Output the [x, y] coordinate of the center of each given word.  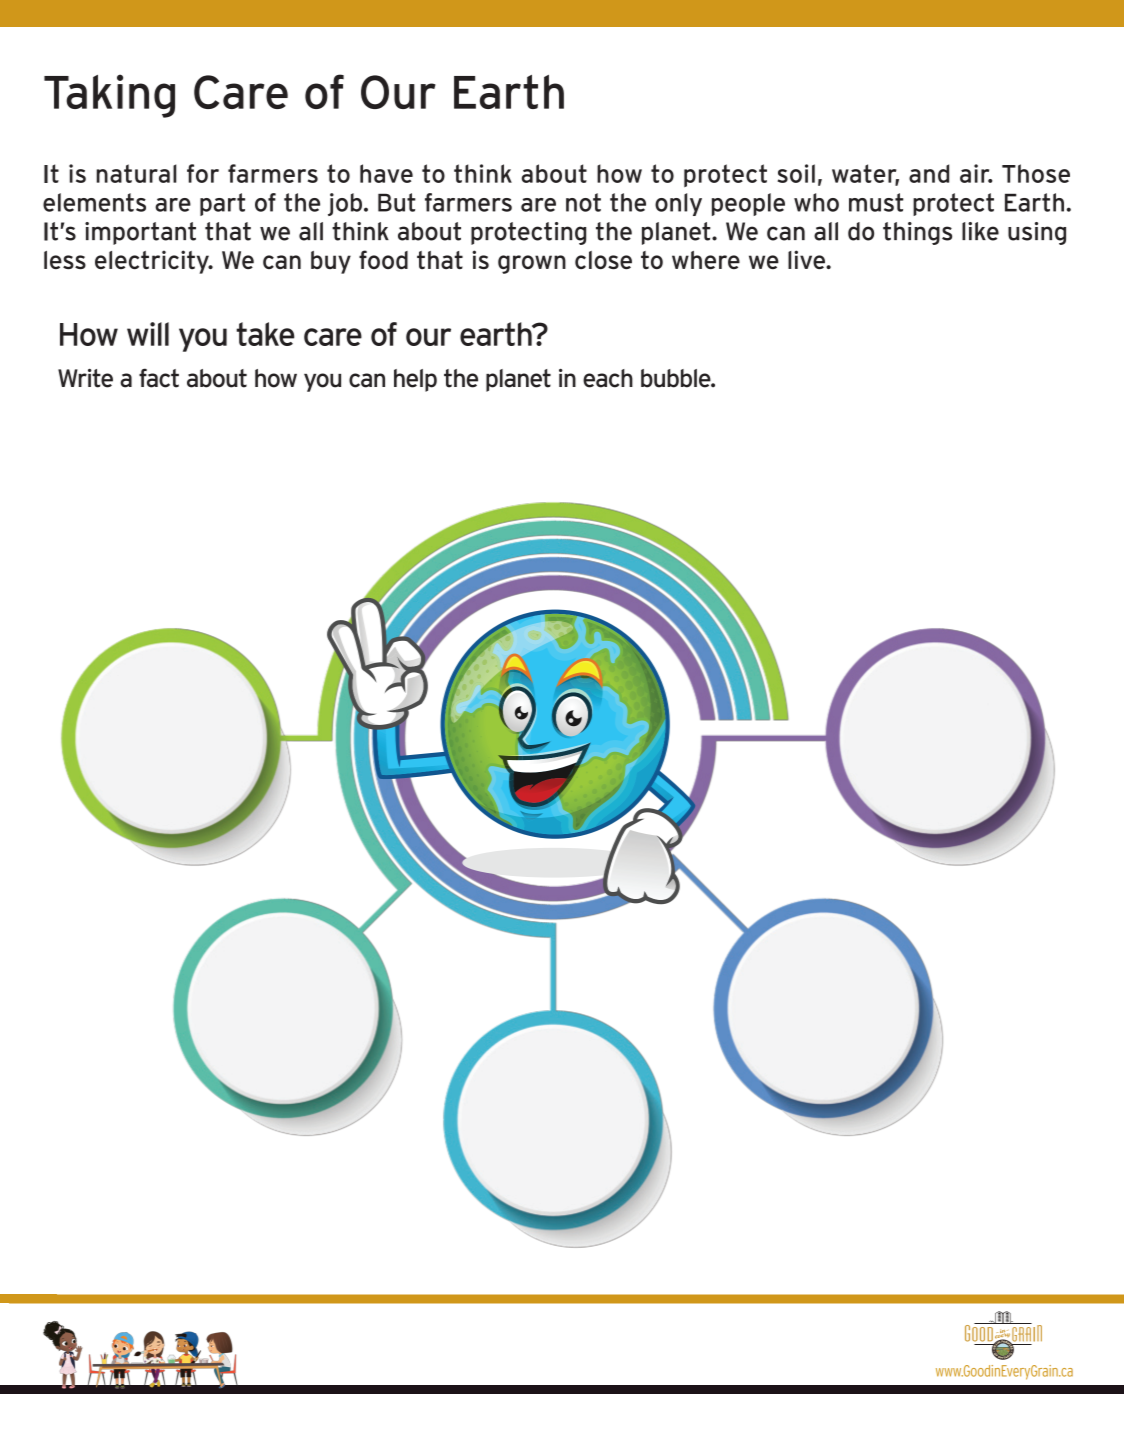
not [583, 202]
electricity [153, 262]
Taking [109, 96]
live [807, 259]
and [929, 173]
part [222, 204]
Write [85, 378]
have [386, 173]
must [876, 202]
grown [532, 264]
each [608, 378]
